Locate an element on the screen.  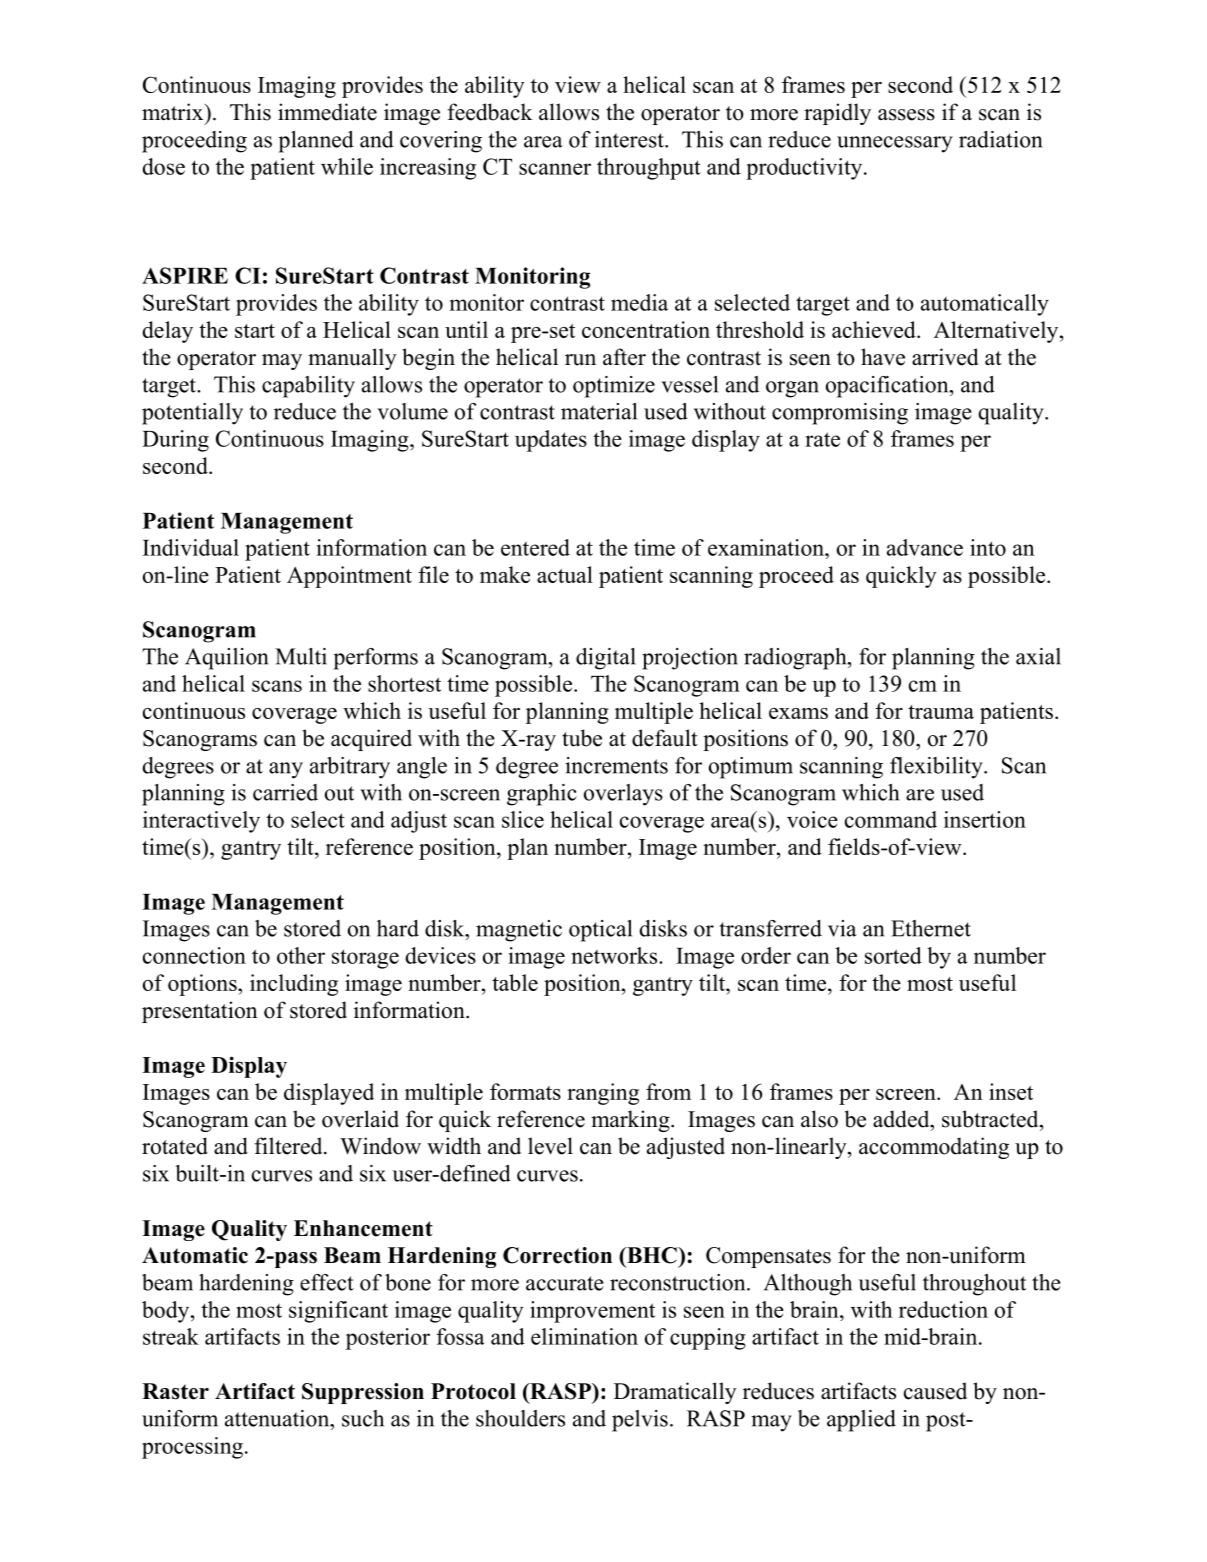
while is located at coordinates (347, 166).
